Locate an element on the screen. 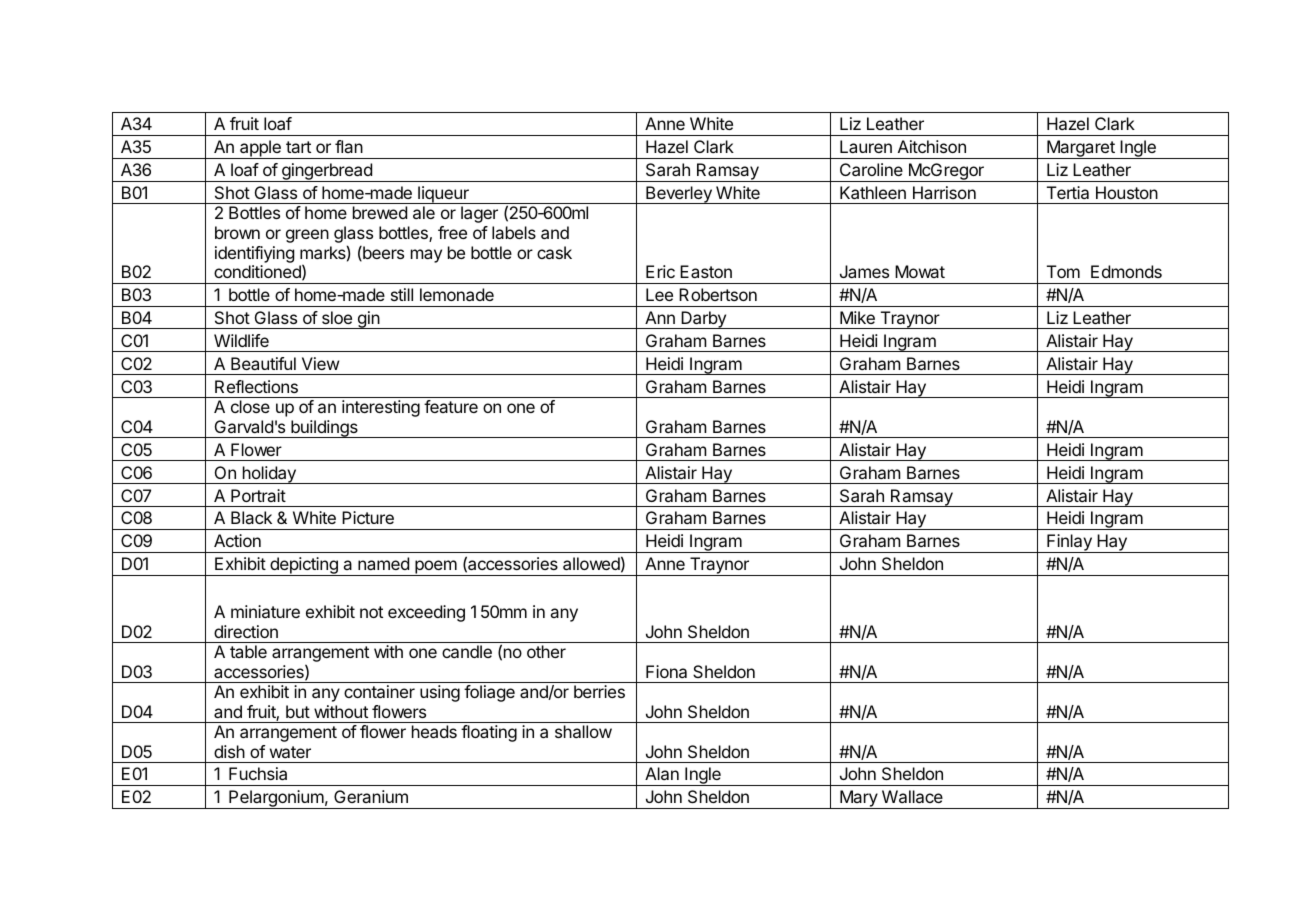 The image size is (1308, 924). Caroline is located at coordinates (871, 169).
